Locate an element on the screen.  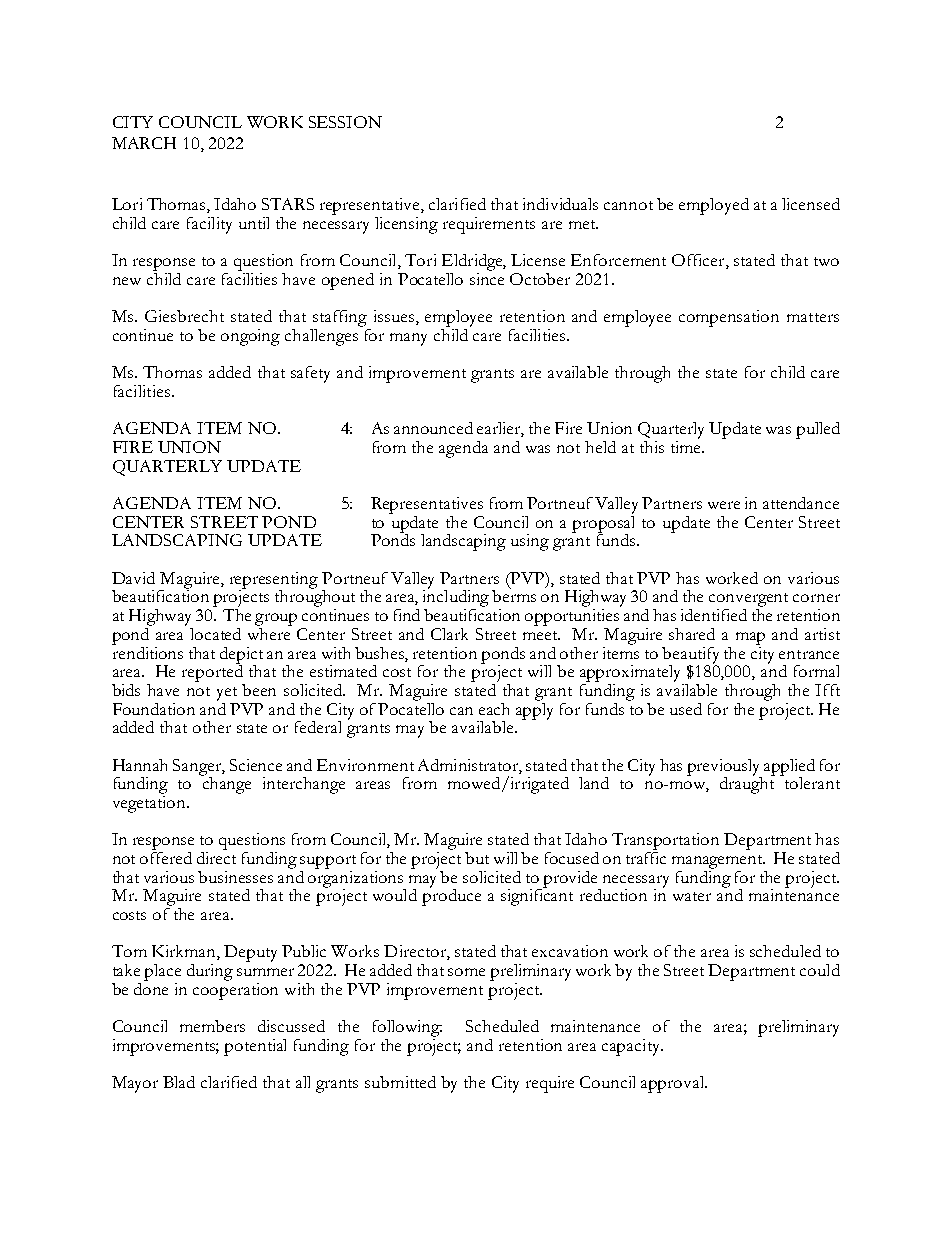
located is located at coordinates (215, 634).
